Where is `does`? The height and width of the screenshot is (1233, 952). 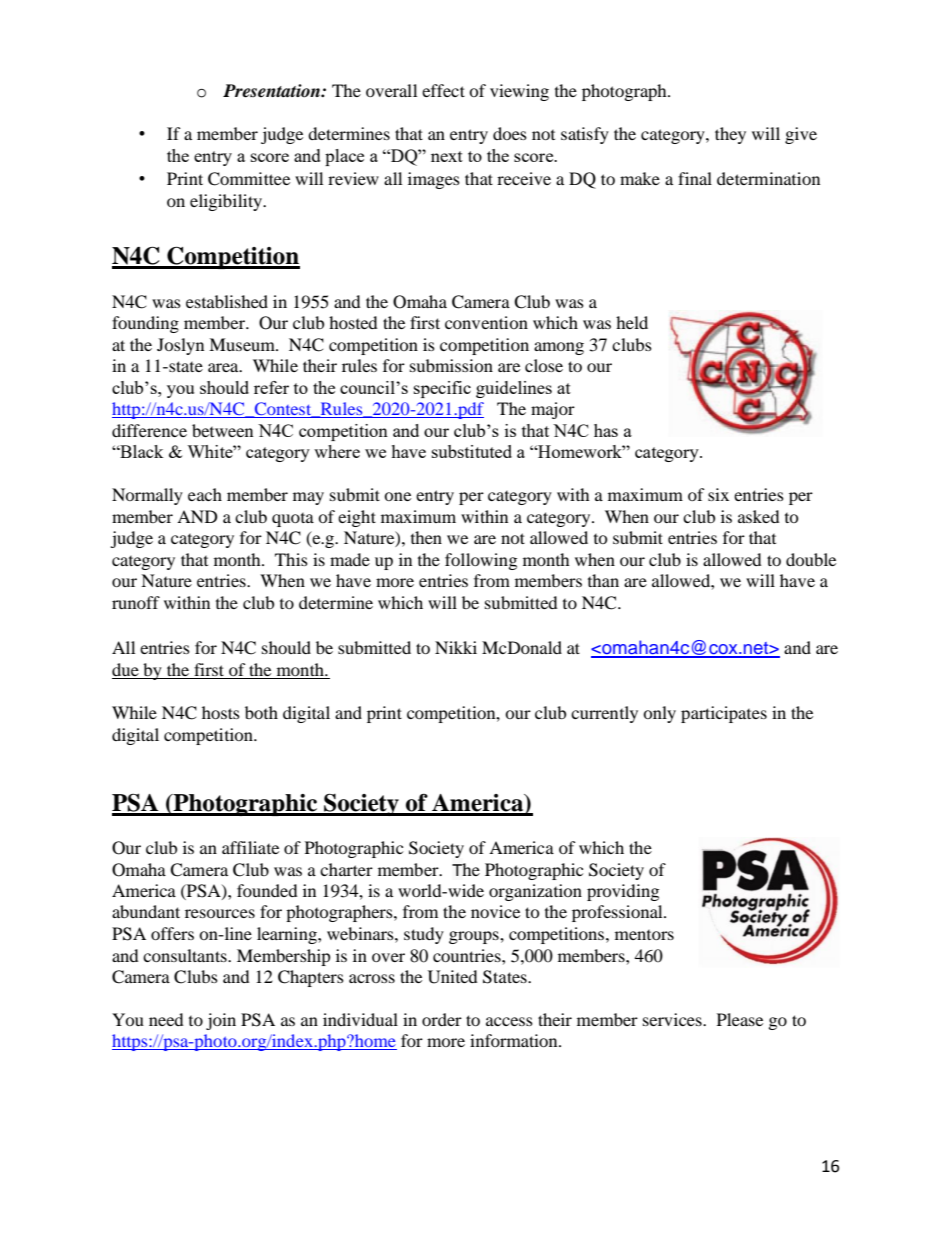 does is located at coordinates (510, 133).
